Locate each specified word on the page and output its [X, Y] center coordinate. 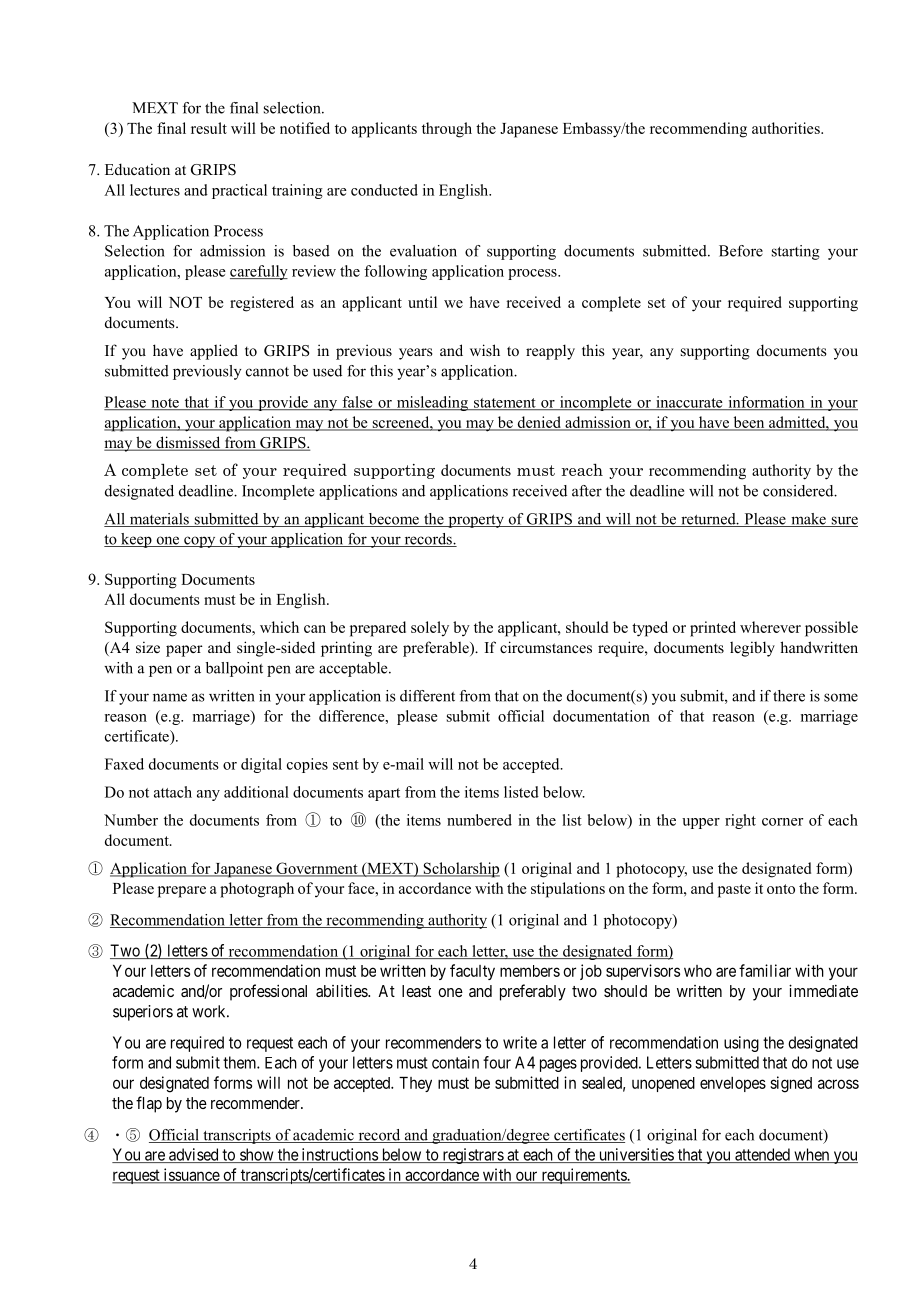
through [447, 130]
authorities [787, 128]
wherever [770, 627]
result [209, 128]
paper [184, 651]
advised [194, 1155]
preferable [437, 649]
